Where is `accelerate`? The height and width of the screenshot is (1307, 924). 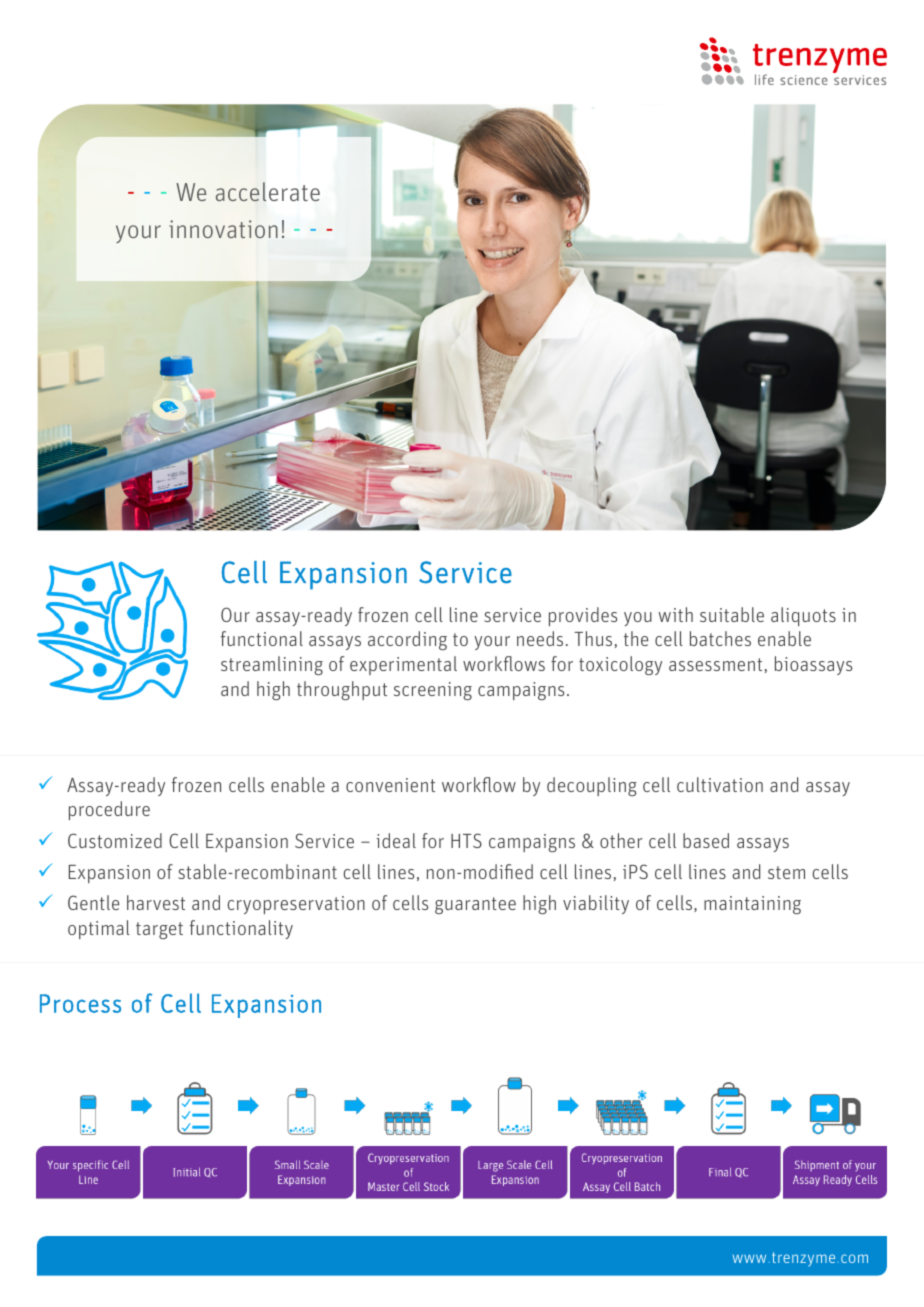 accelerate is located at coordinates (268, 191).
